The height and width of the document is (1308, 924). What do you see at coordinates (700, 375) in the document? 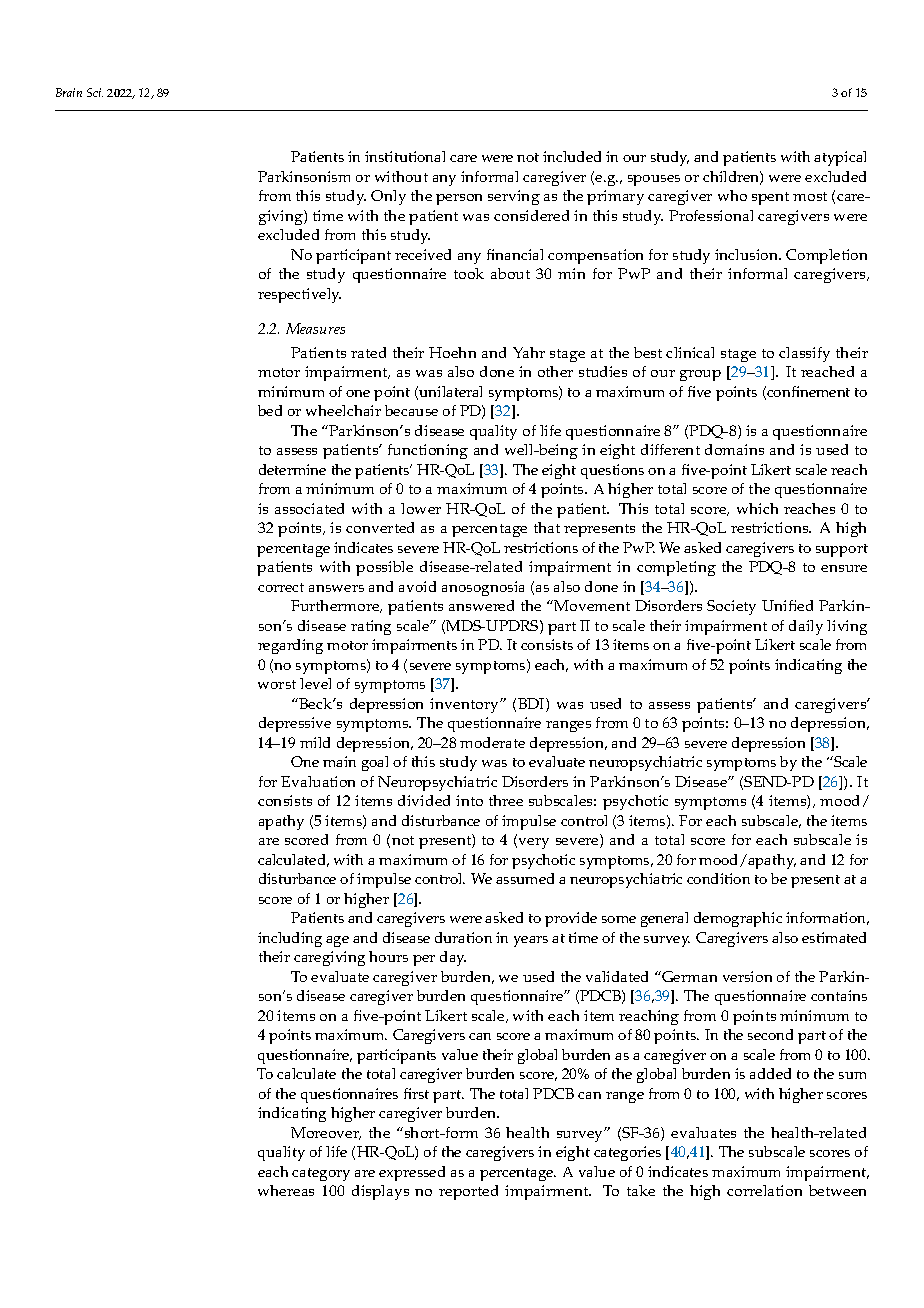
I see `group` at bounding box center [700, 375].
